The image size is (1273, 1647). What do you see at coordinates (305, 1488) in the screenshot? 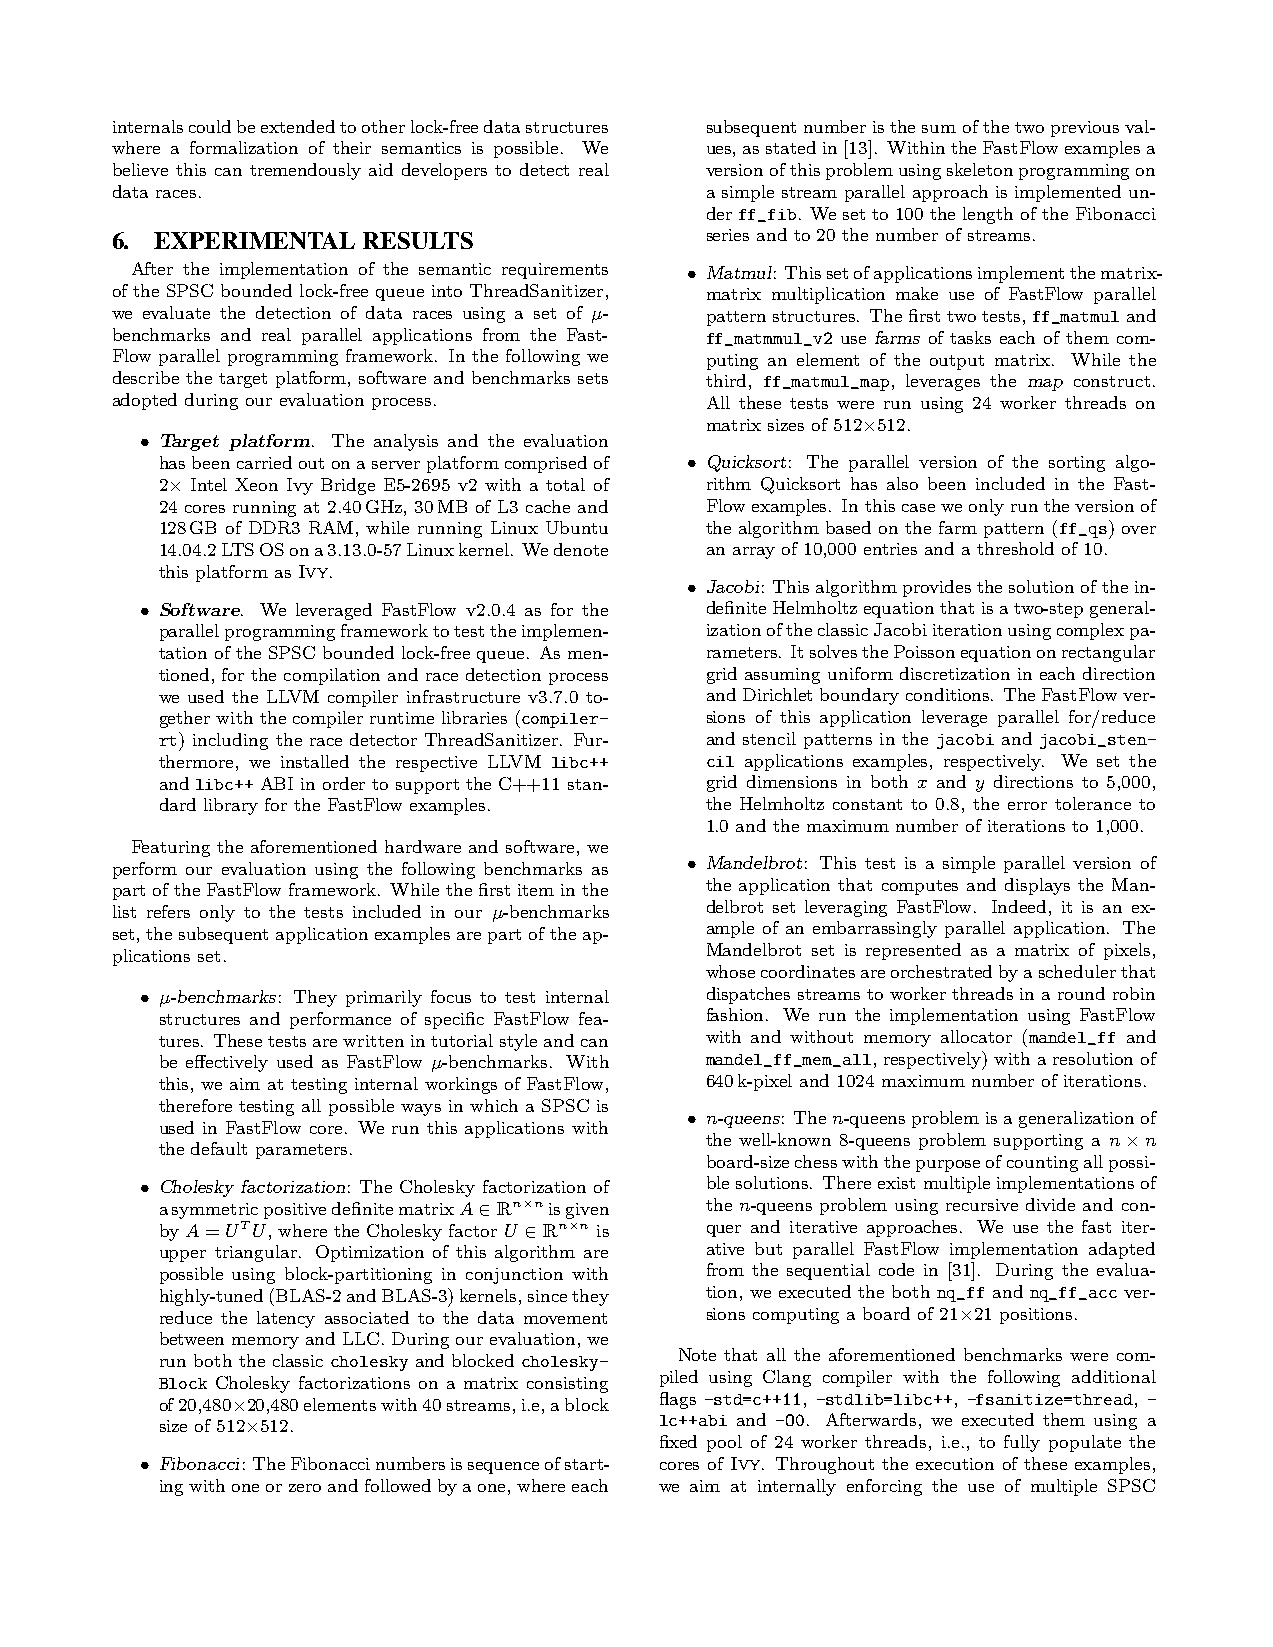
I see `zero` at bounding box center [305, 1488].
